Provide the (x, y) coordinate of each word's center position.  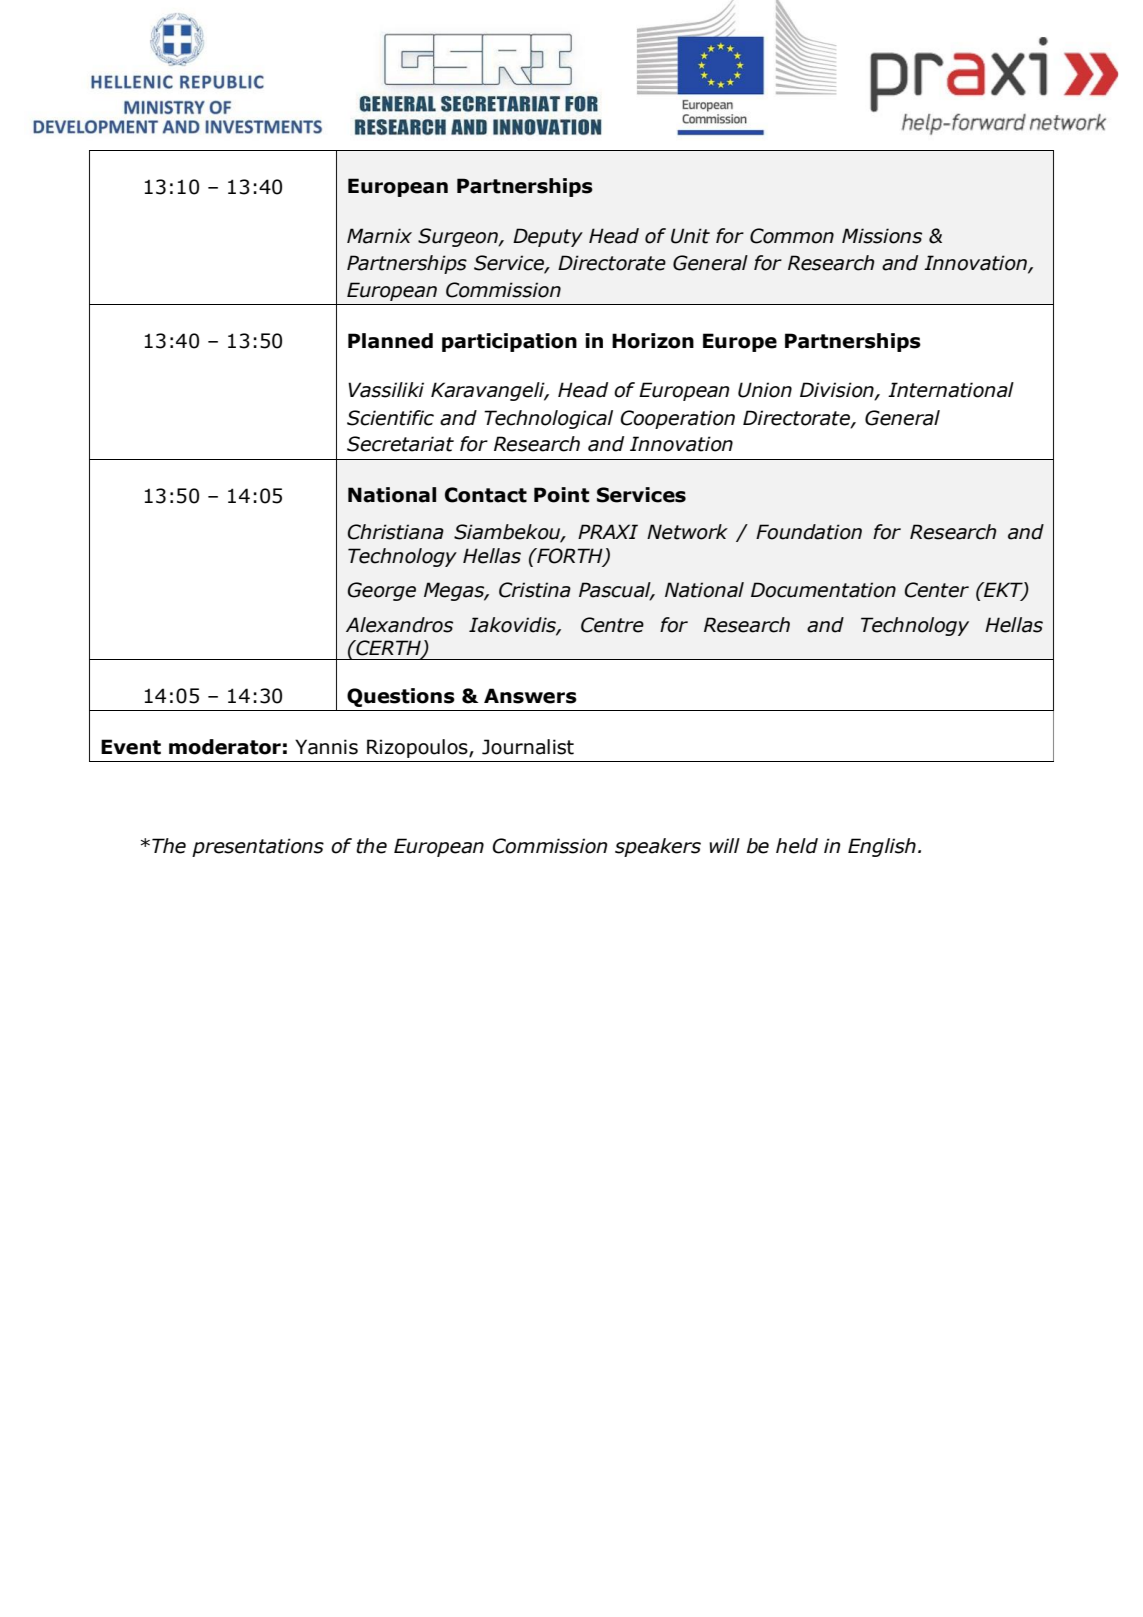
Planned (390, 341)
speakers (658, 847)
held (797, 846)
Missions (882, 236)
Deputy (548, 237)
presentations (258, 847)
